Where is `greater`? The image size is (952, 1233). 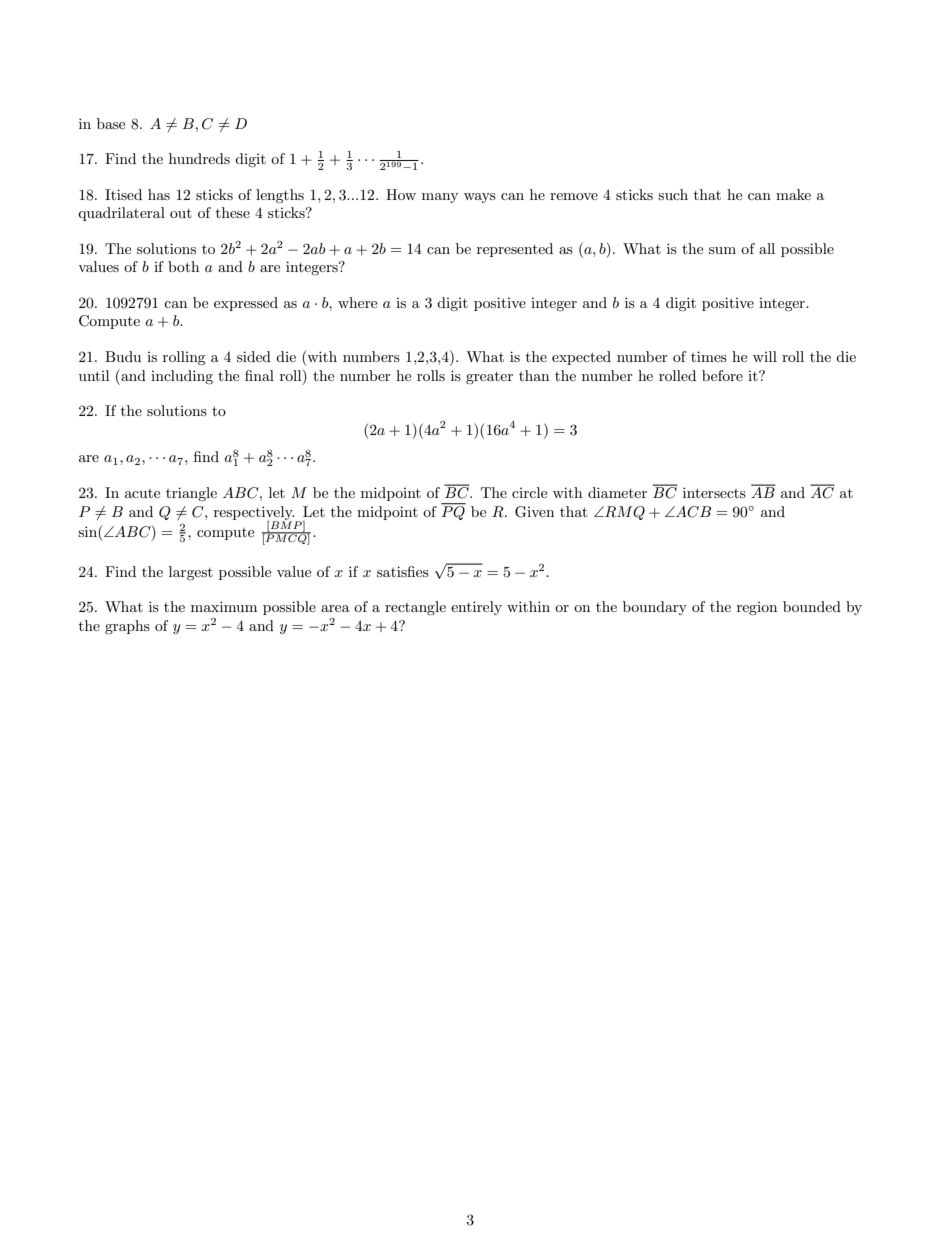
greater is located at coordinates (489, 378).
